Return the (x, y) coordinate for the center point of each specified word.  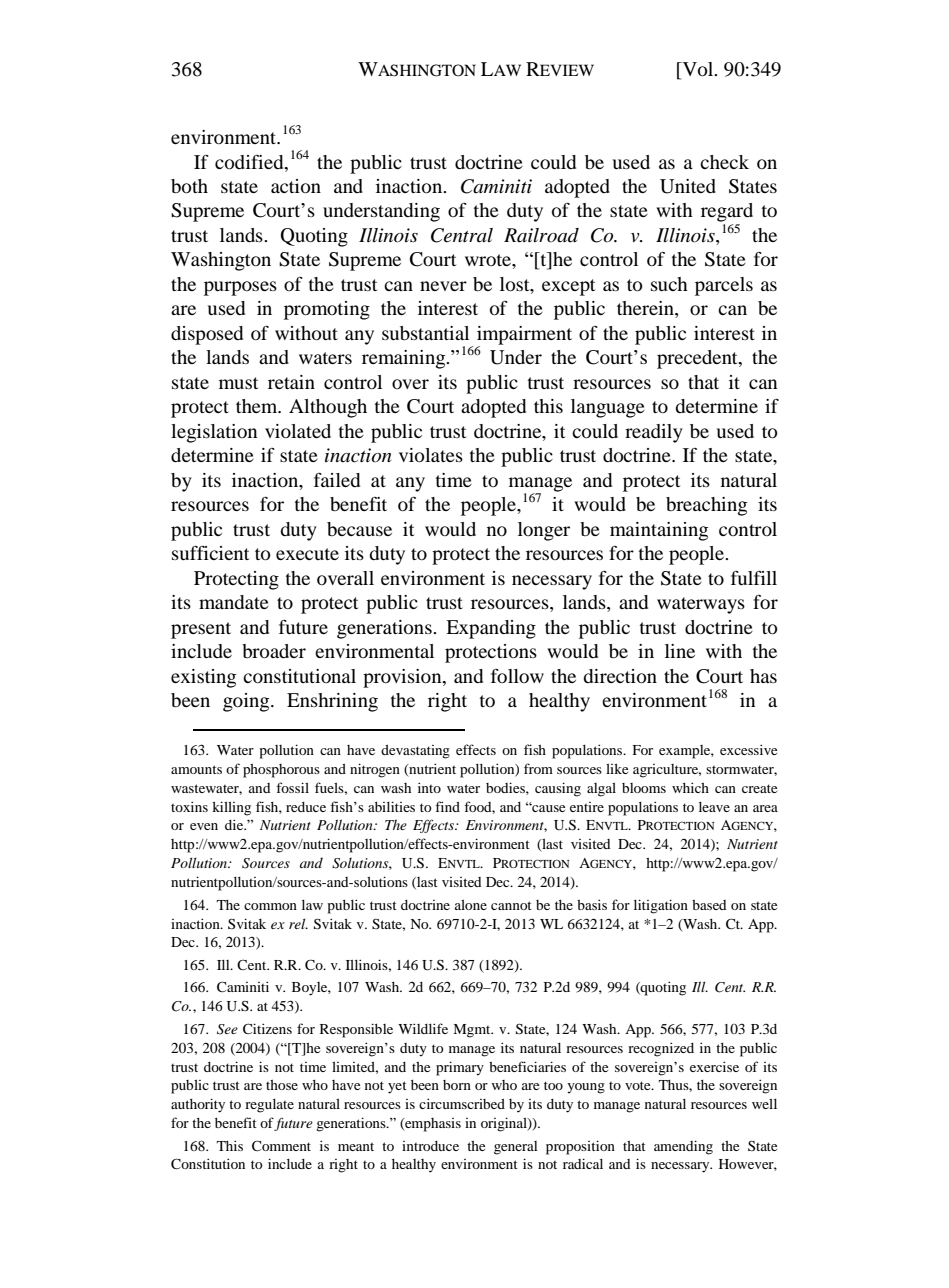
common (270, 906)
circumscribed (462, 1103)
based (709, 905)
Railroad (541, 235)
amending (683, 1147)
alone (471, 905)
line (680, 651)
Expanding (491, 629)
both (189, 186)
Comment (281, 1145)
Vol (697, 70)
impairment (524, 336)
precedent (698, 359)
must (238, 383)
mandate (234, 602)
